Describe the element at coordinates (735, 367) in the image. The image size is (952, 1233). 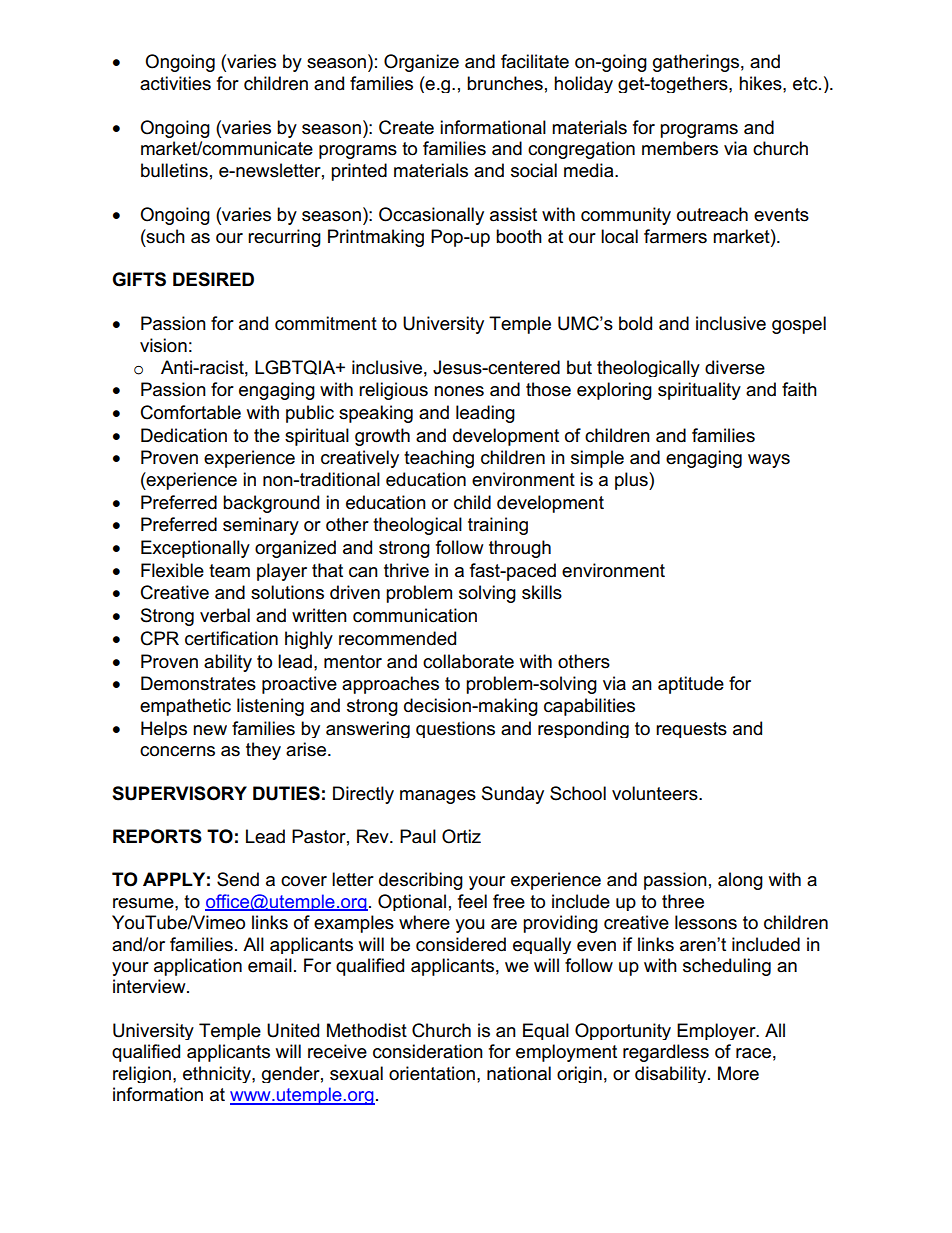
I see `diverse` at that location.
